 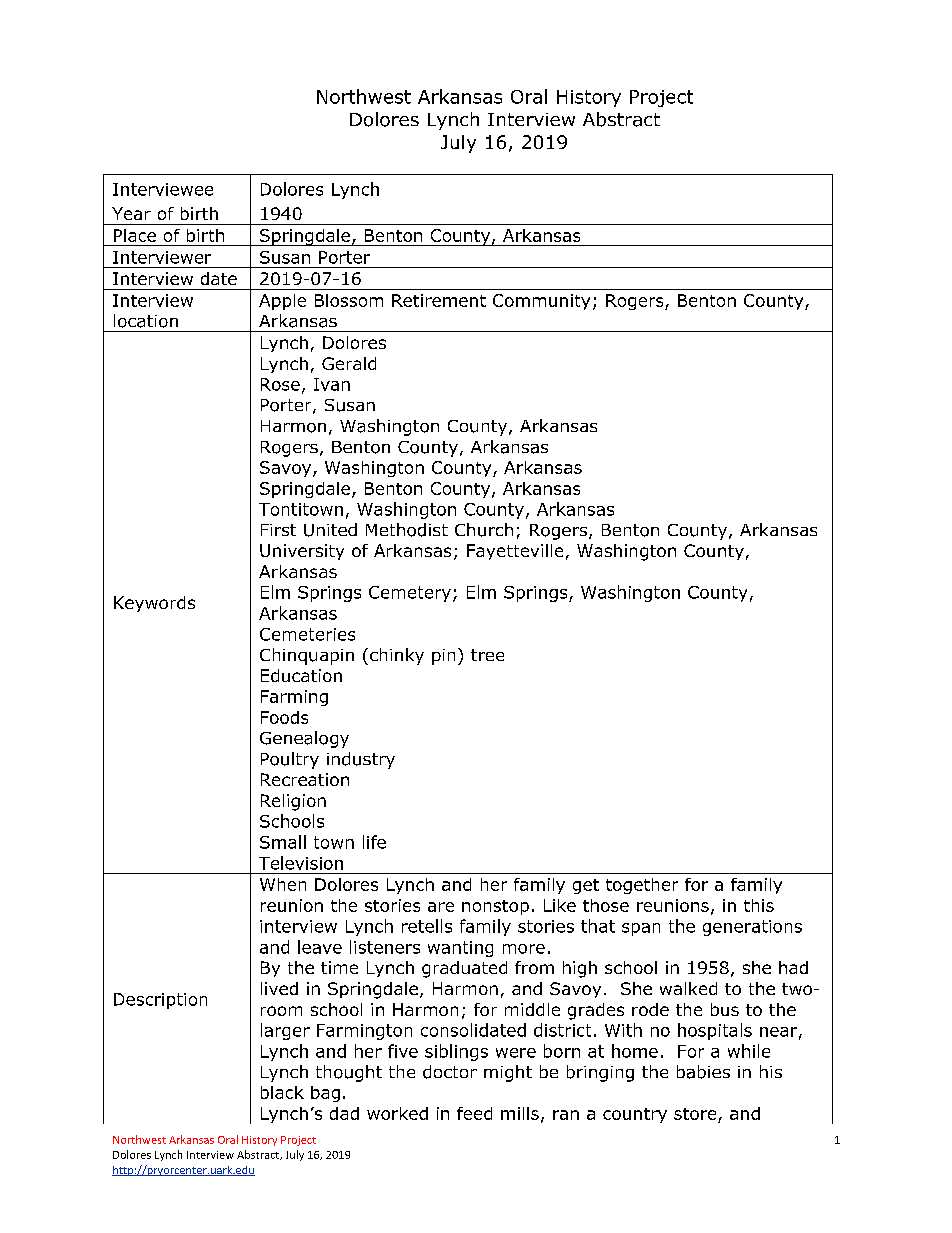 I want to click on Year, so click(x=131, y=213).
